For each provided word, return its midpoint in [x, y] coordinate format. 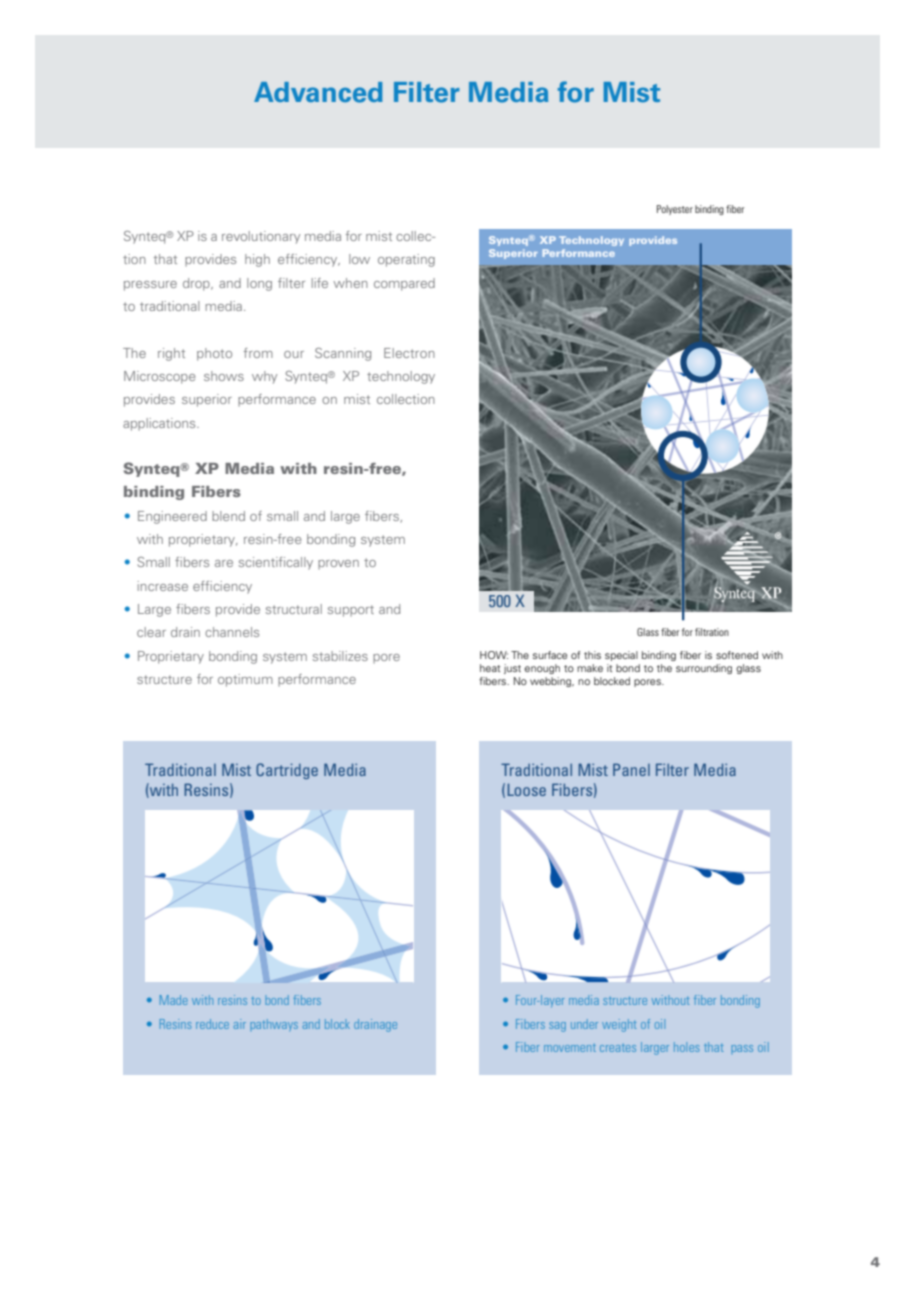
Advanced [318, 92]
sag [557, 1027]
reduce [212, 1024]
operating [406, 260]
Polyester [675, 210]
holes [686, 1047]
